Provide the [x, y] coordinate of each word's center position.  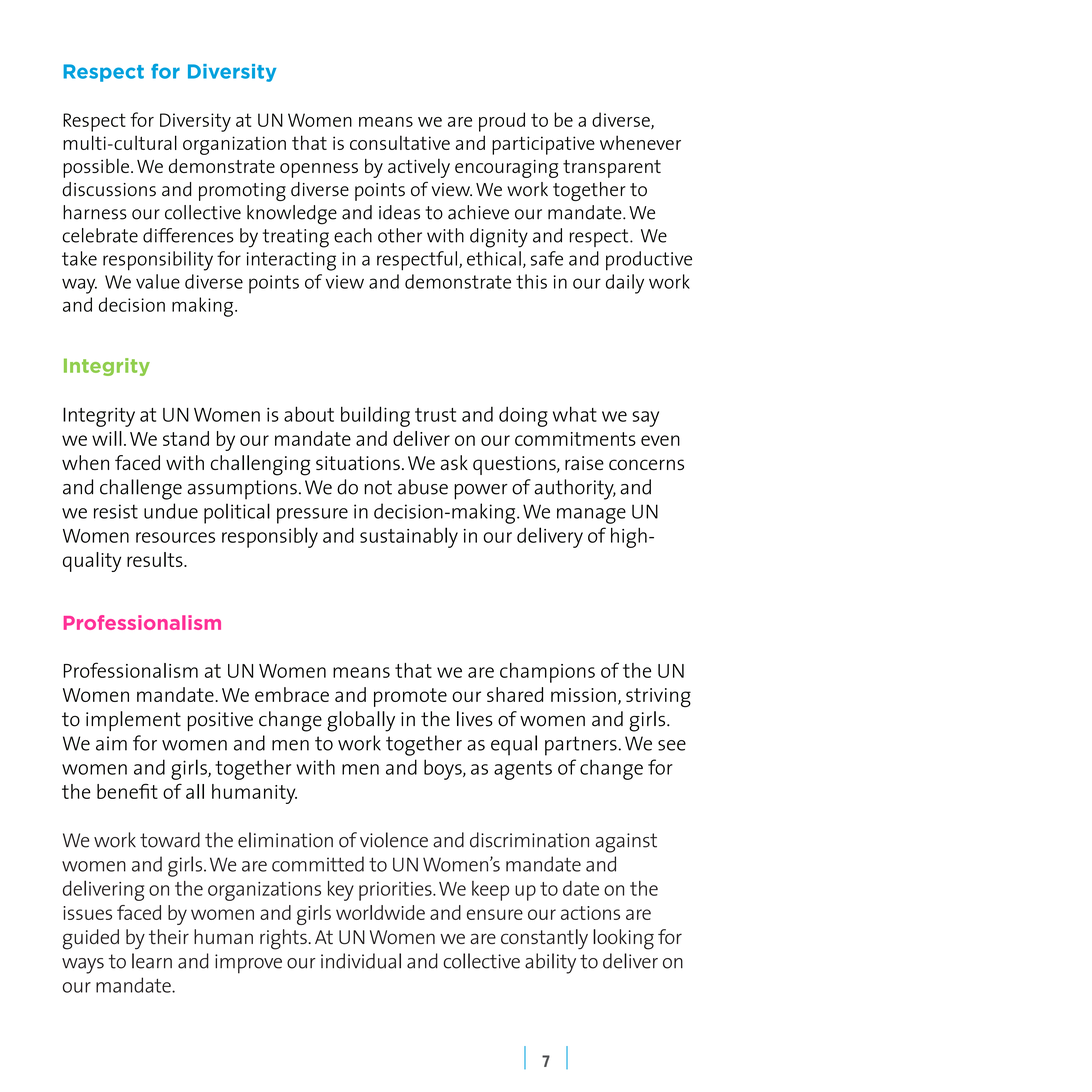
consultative [400, 142]
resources [175, 537]
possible [96, 168]
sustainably [409, 537]
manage [591, 516]
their [169, 936]
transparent [612, 169]
